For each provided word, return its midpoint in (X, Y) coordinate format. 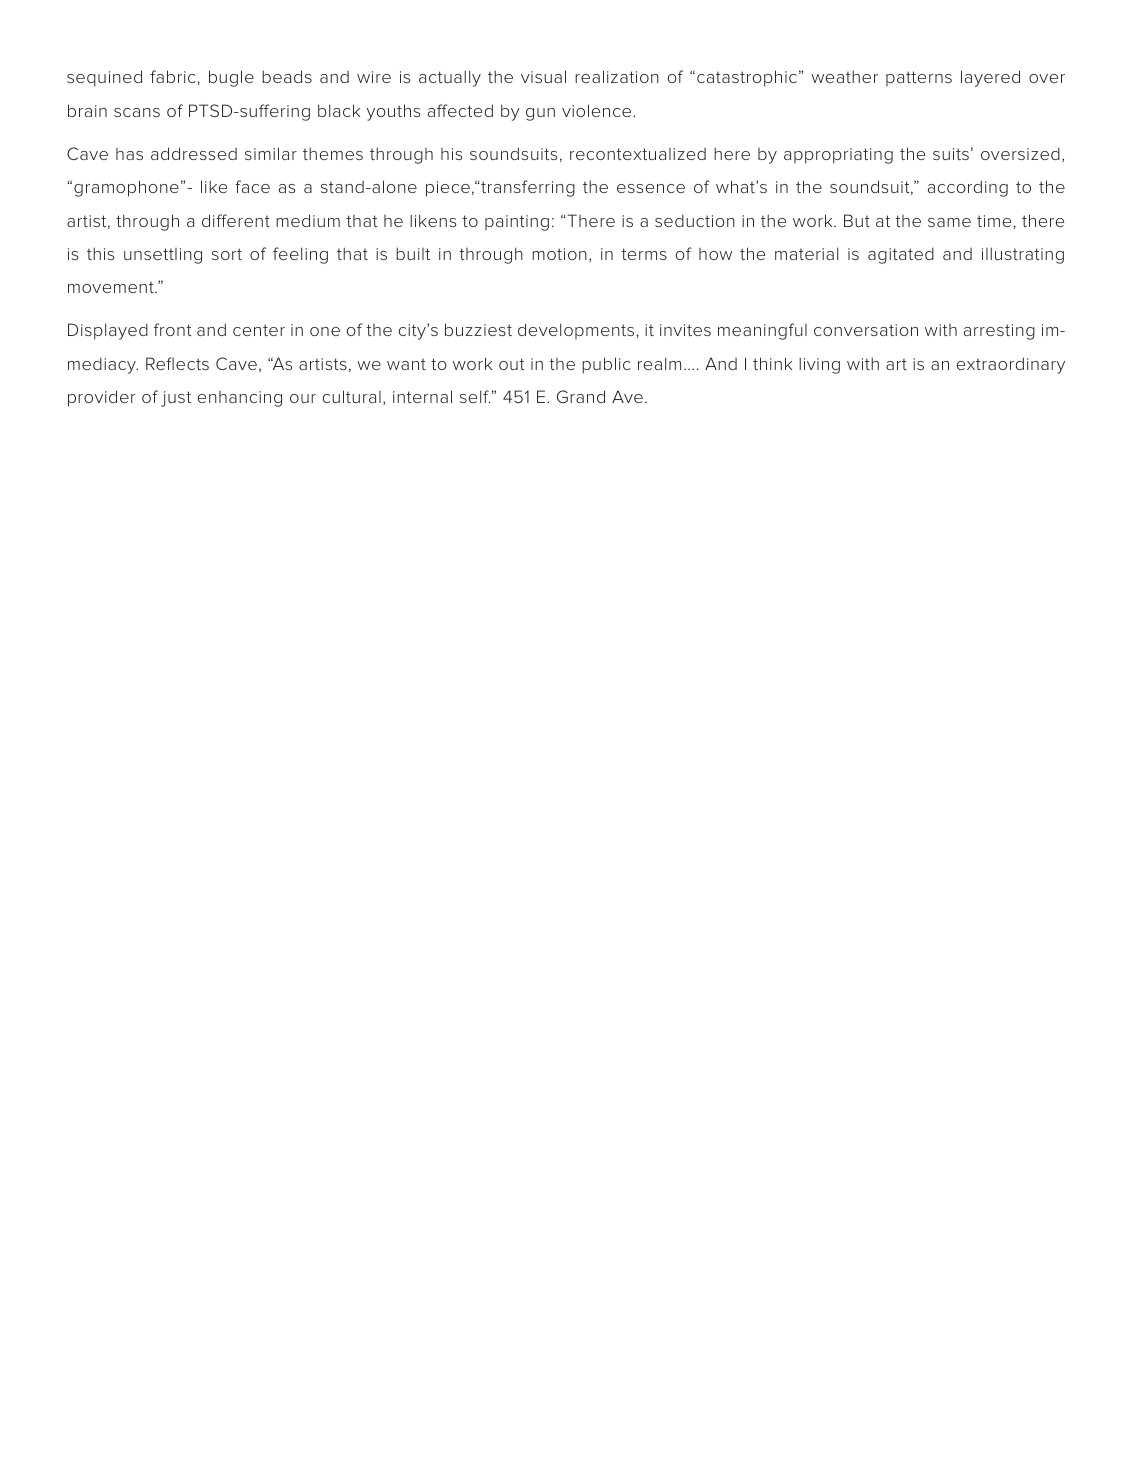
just (176, 399)
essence (651, 188)
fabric (172, 76)
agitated (901, 255)
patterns (919, 78)
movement (112, 287)
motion (559, 254)
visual (543, 76)
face (252, 186)
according (968, 188)
